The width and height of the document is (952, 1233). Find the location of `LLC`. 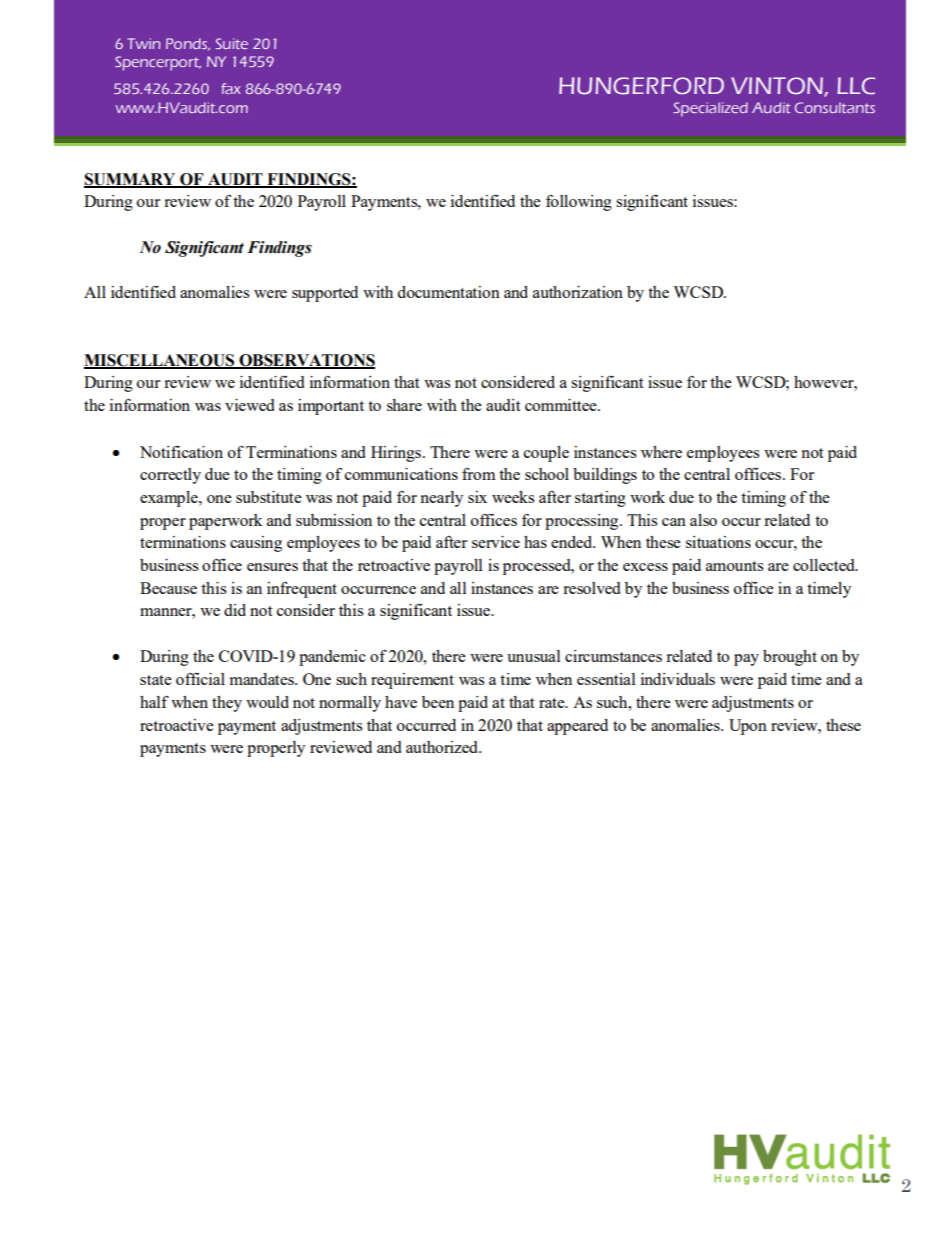

LLC is located at coordinates (856, 86).
